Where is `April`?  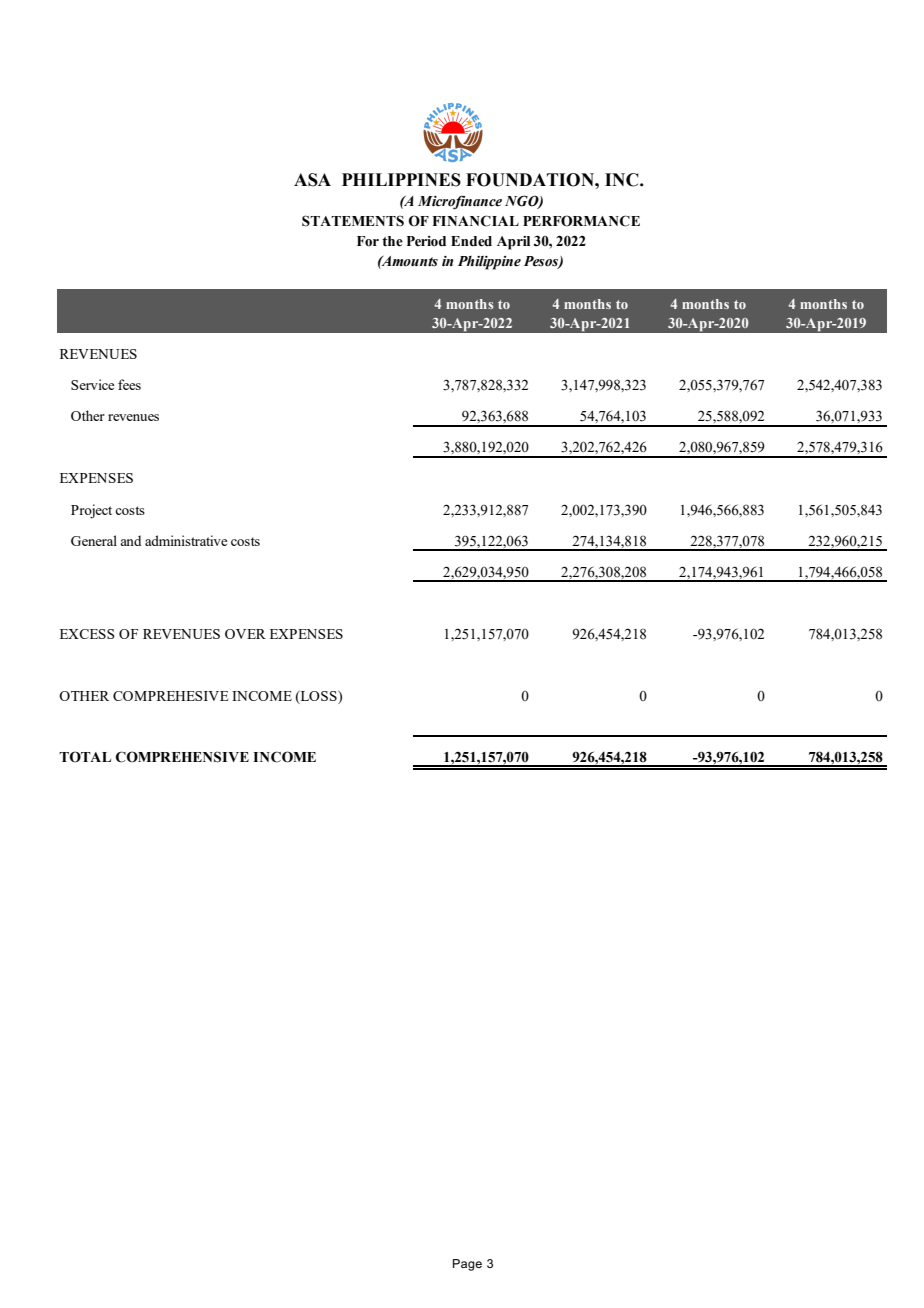
April is located at coordinates (513, 243).
